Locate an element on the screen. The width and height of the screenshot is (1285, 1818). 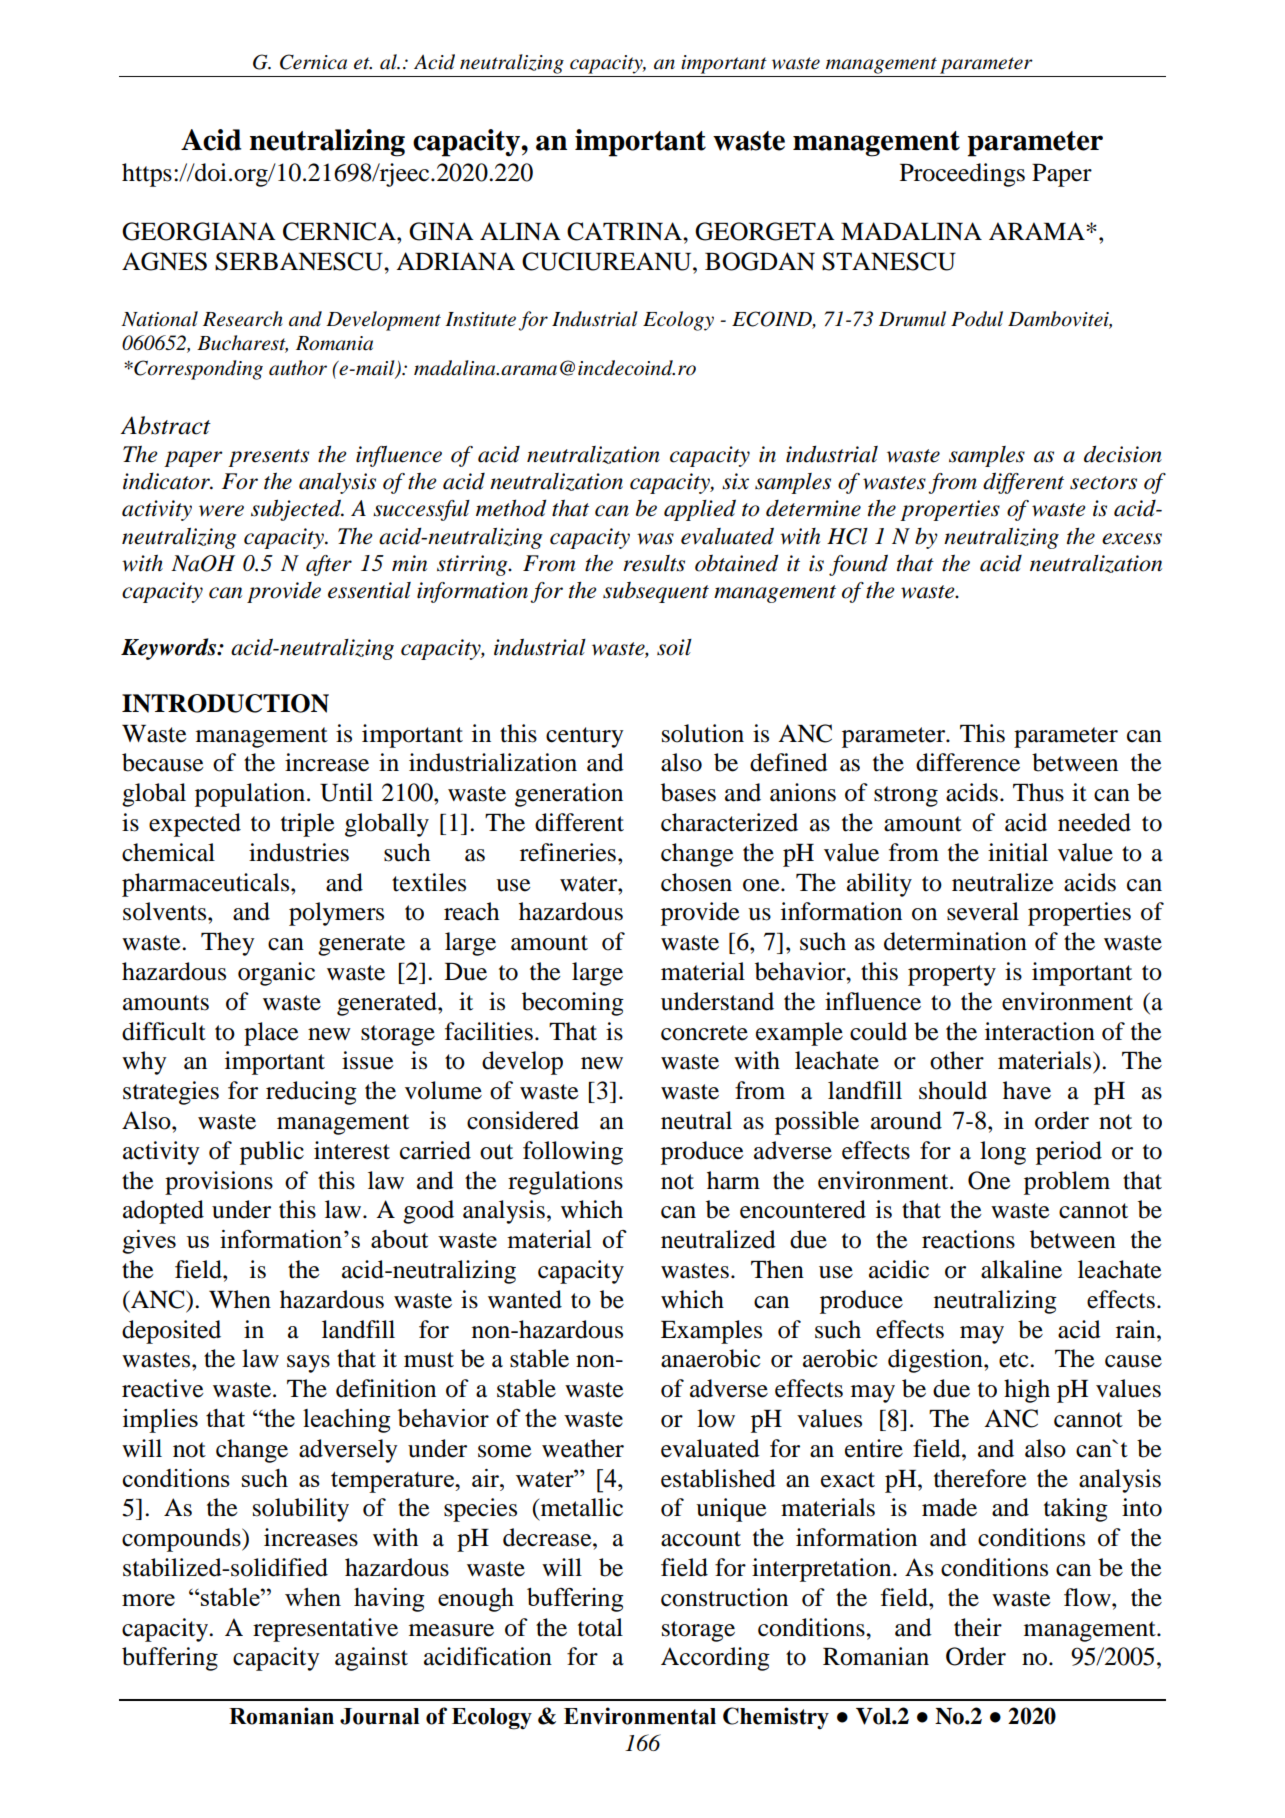
subsequent is located at coordinates (656, 592).
